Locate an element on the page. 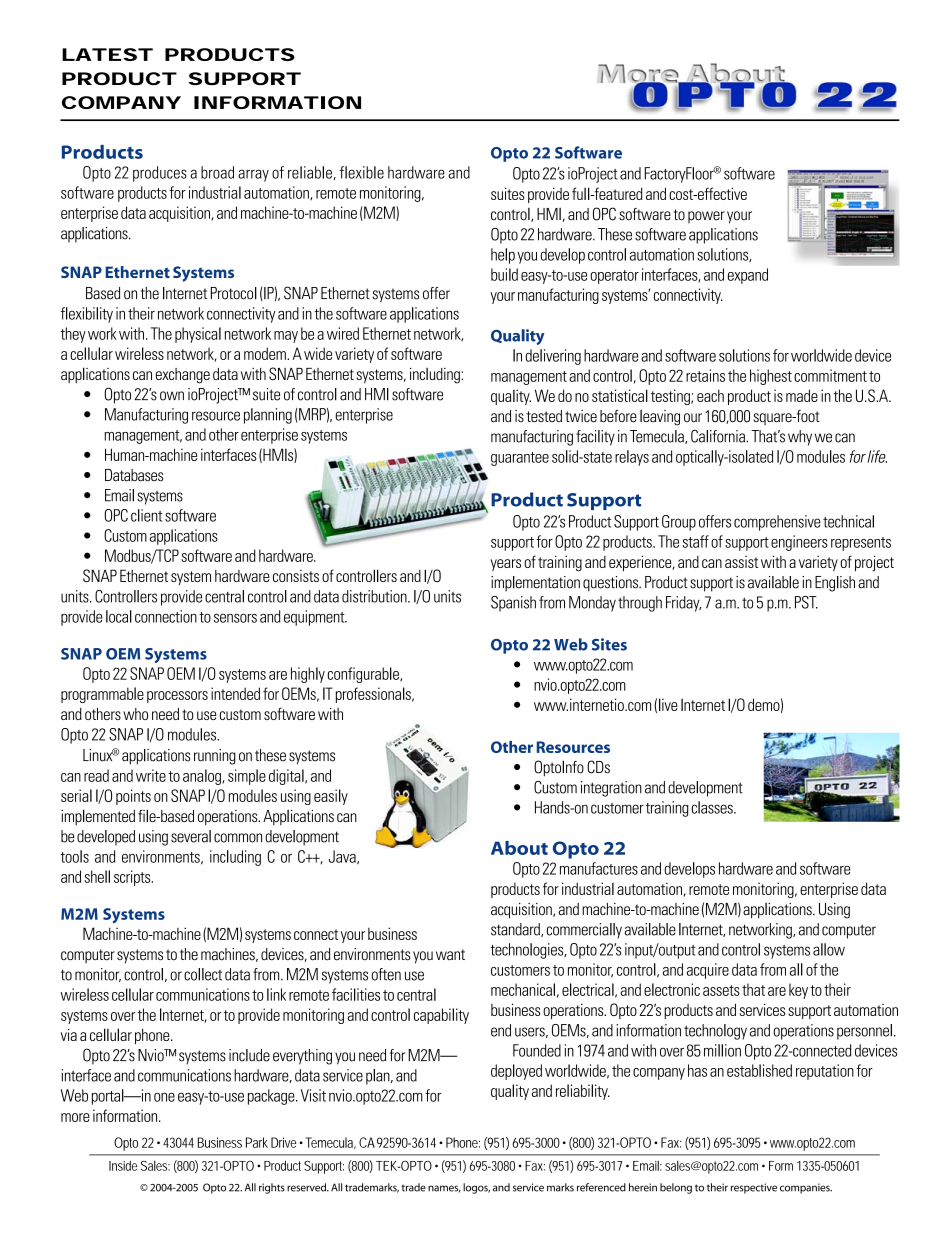 The width and height of the document is (952, 1233). scripts is located at coordinates (133, 878).
